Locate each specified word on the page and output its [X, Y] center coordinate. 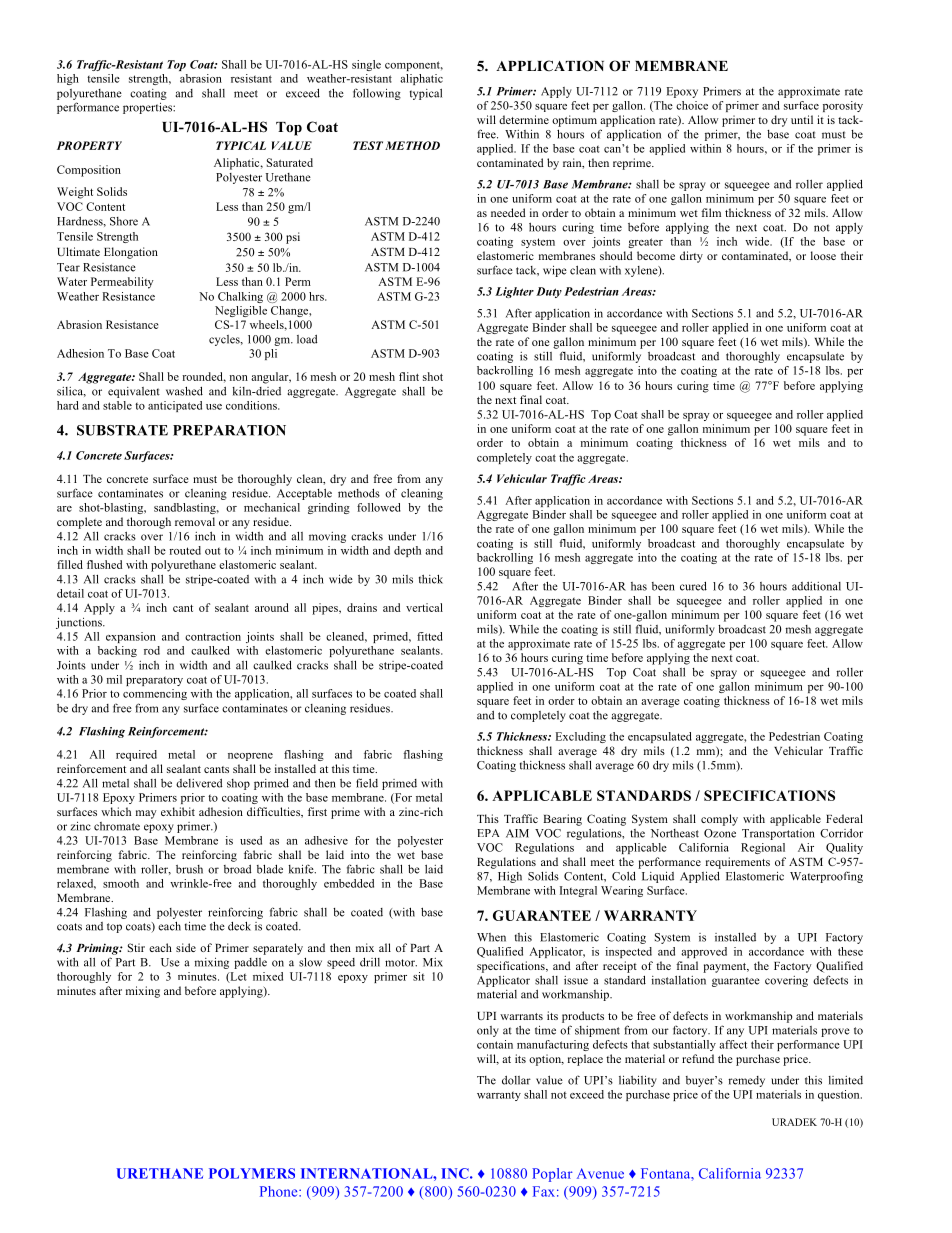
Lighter [514, 292]
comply [719, 820]
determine [524, 119]
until [802, 119]
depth [407, 551]
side [186, 947]
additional [816, 586]
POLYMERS [252, 1173]
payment [726, 968]
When [491, 937]
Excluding [581, 737]
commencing [155, 694]
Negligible [241, 311]
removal [195, 521]
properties [148, 108]
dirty [691, 257]
